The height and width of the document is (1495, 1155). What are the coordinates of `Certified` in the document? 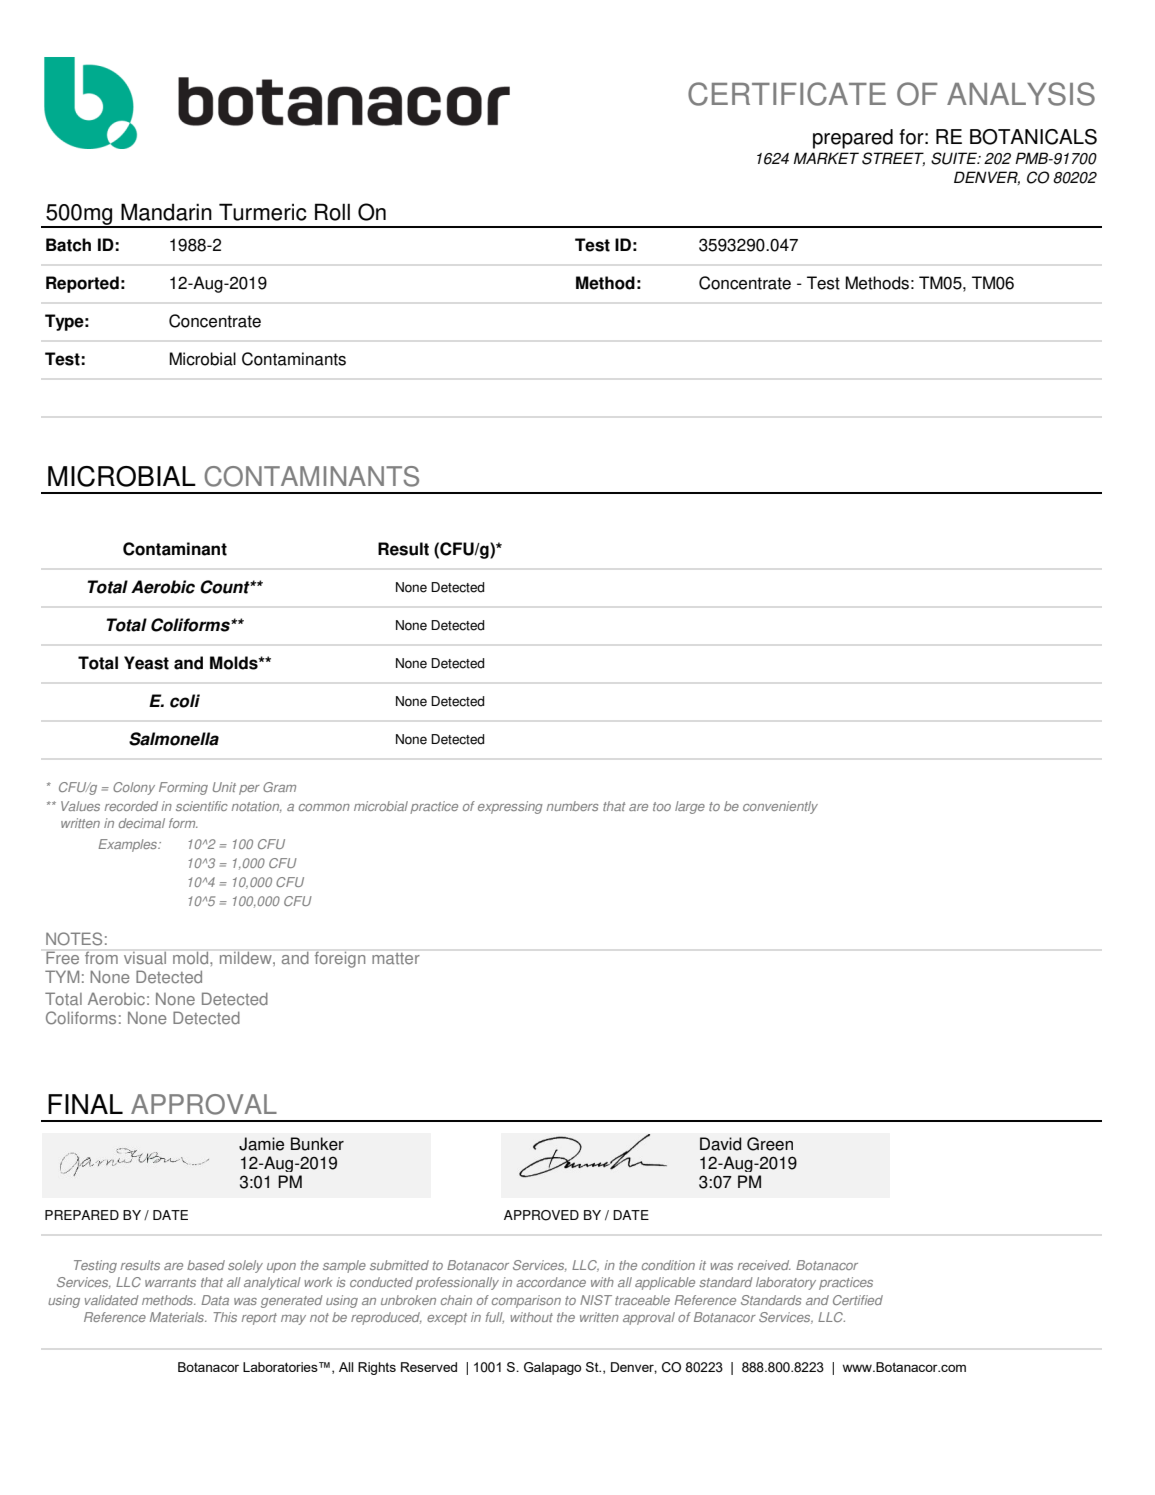 It's located at (858, 1300).
